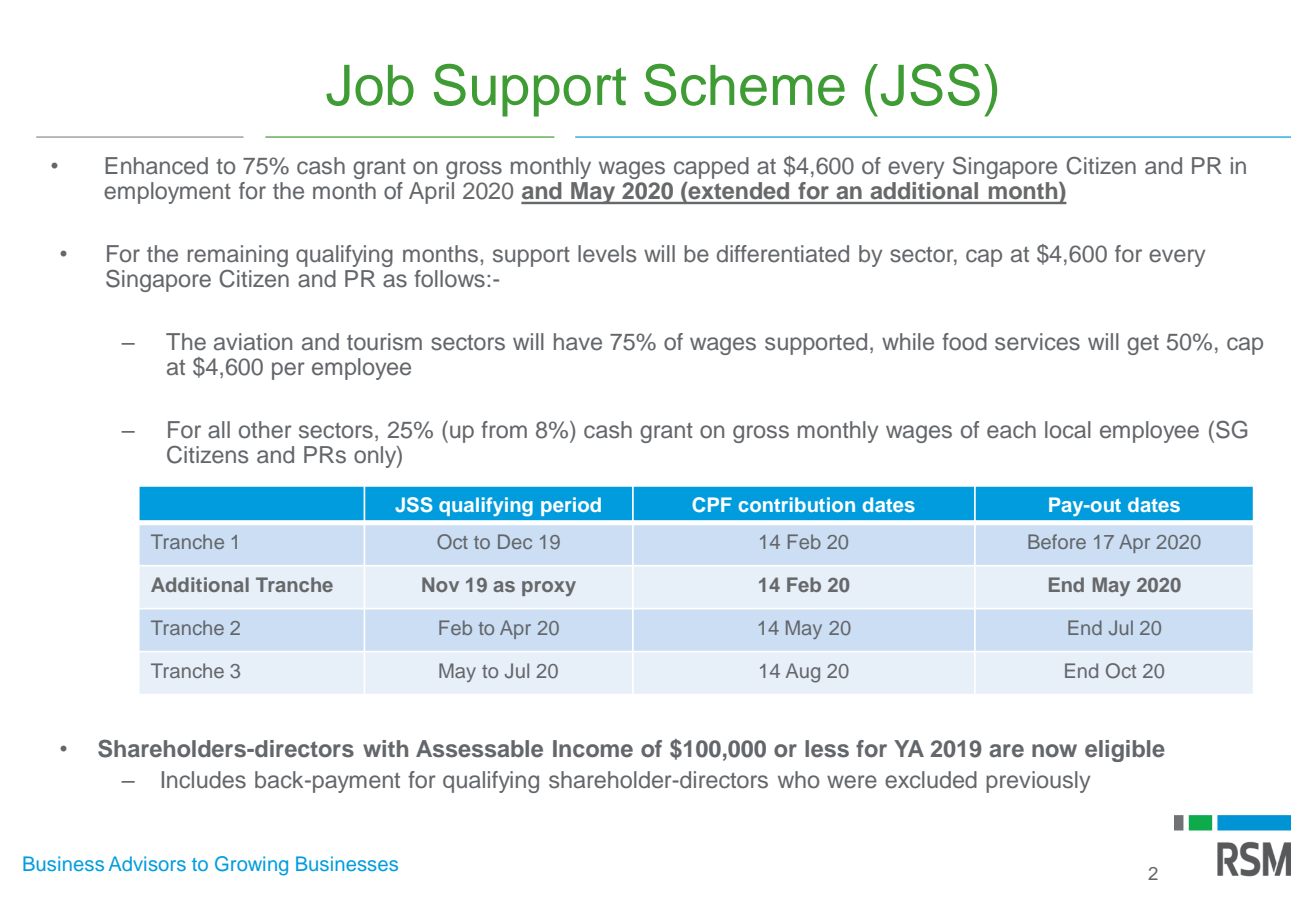 The height and width of the page is (911, 1316). I want to click on other, so click(265, 430).
